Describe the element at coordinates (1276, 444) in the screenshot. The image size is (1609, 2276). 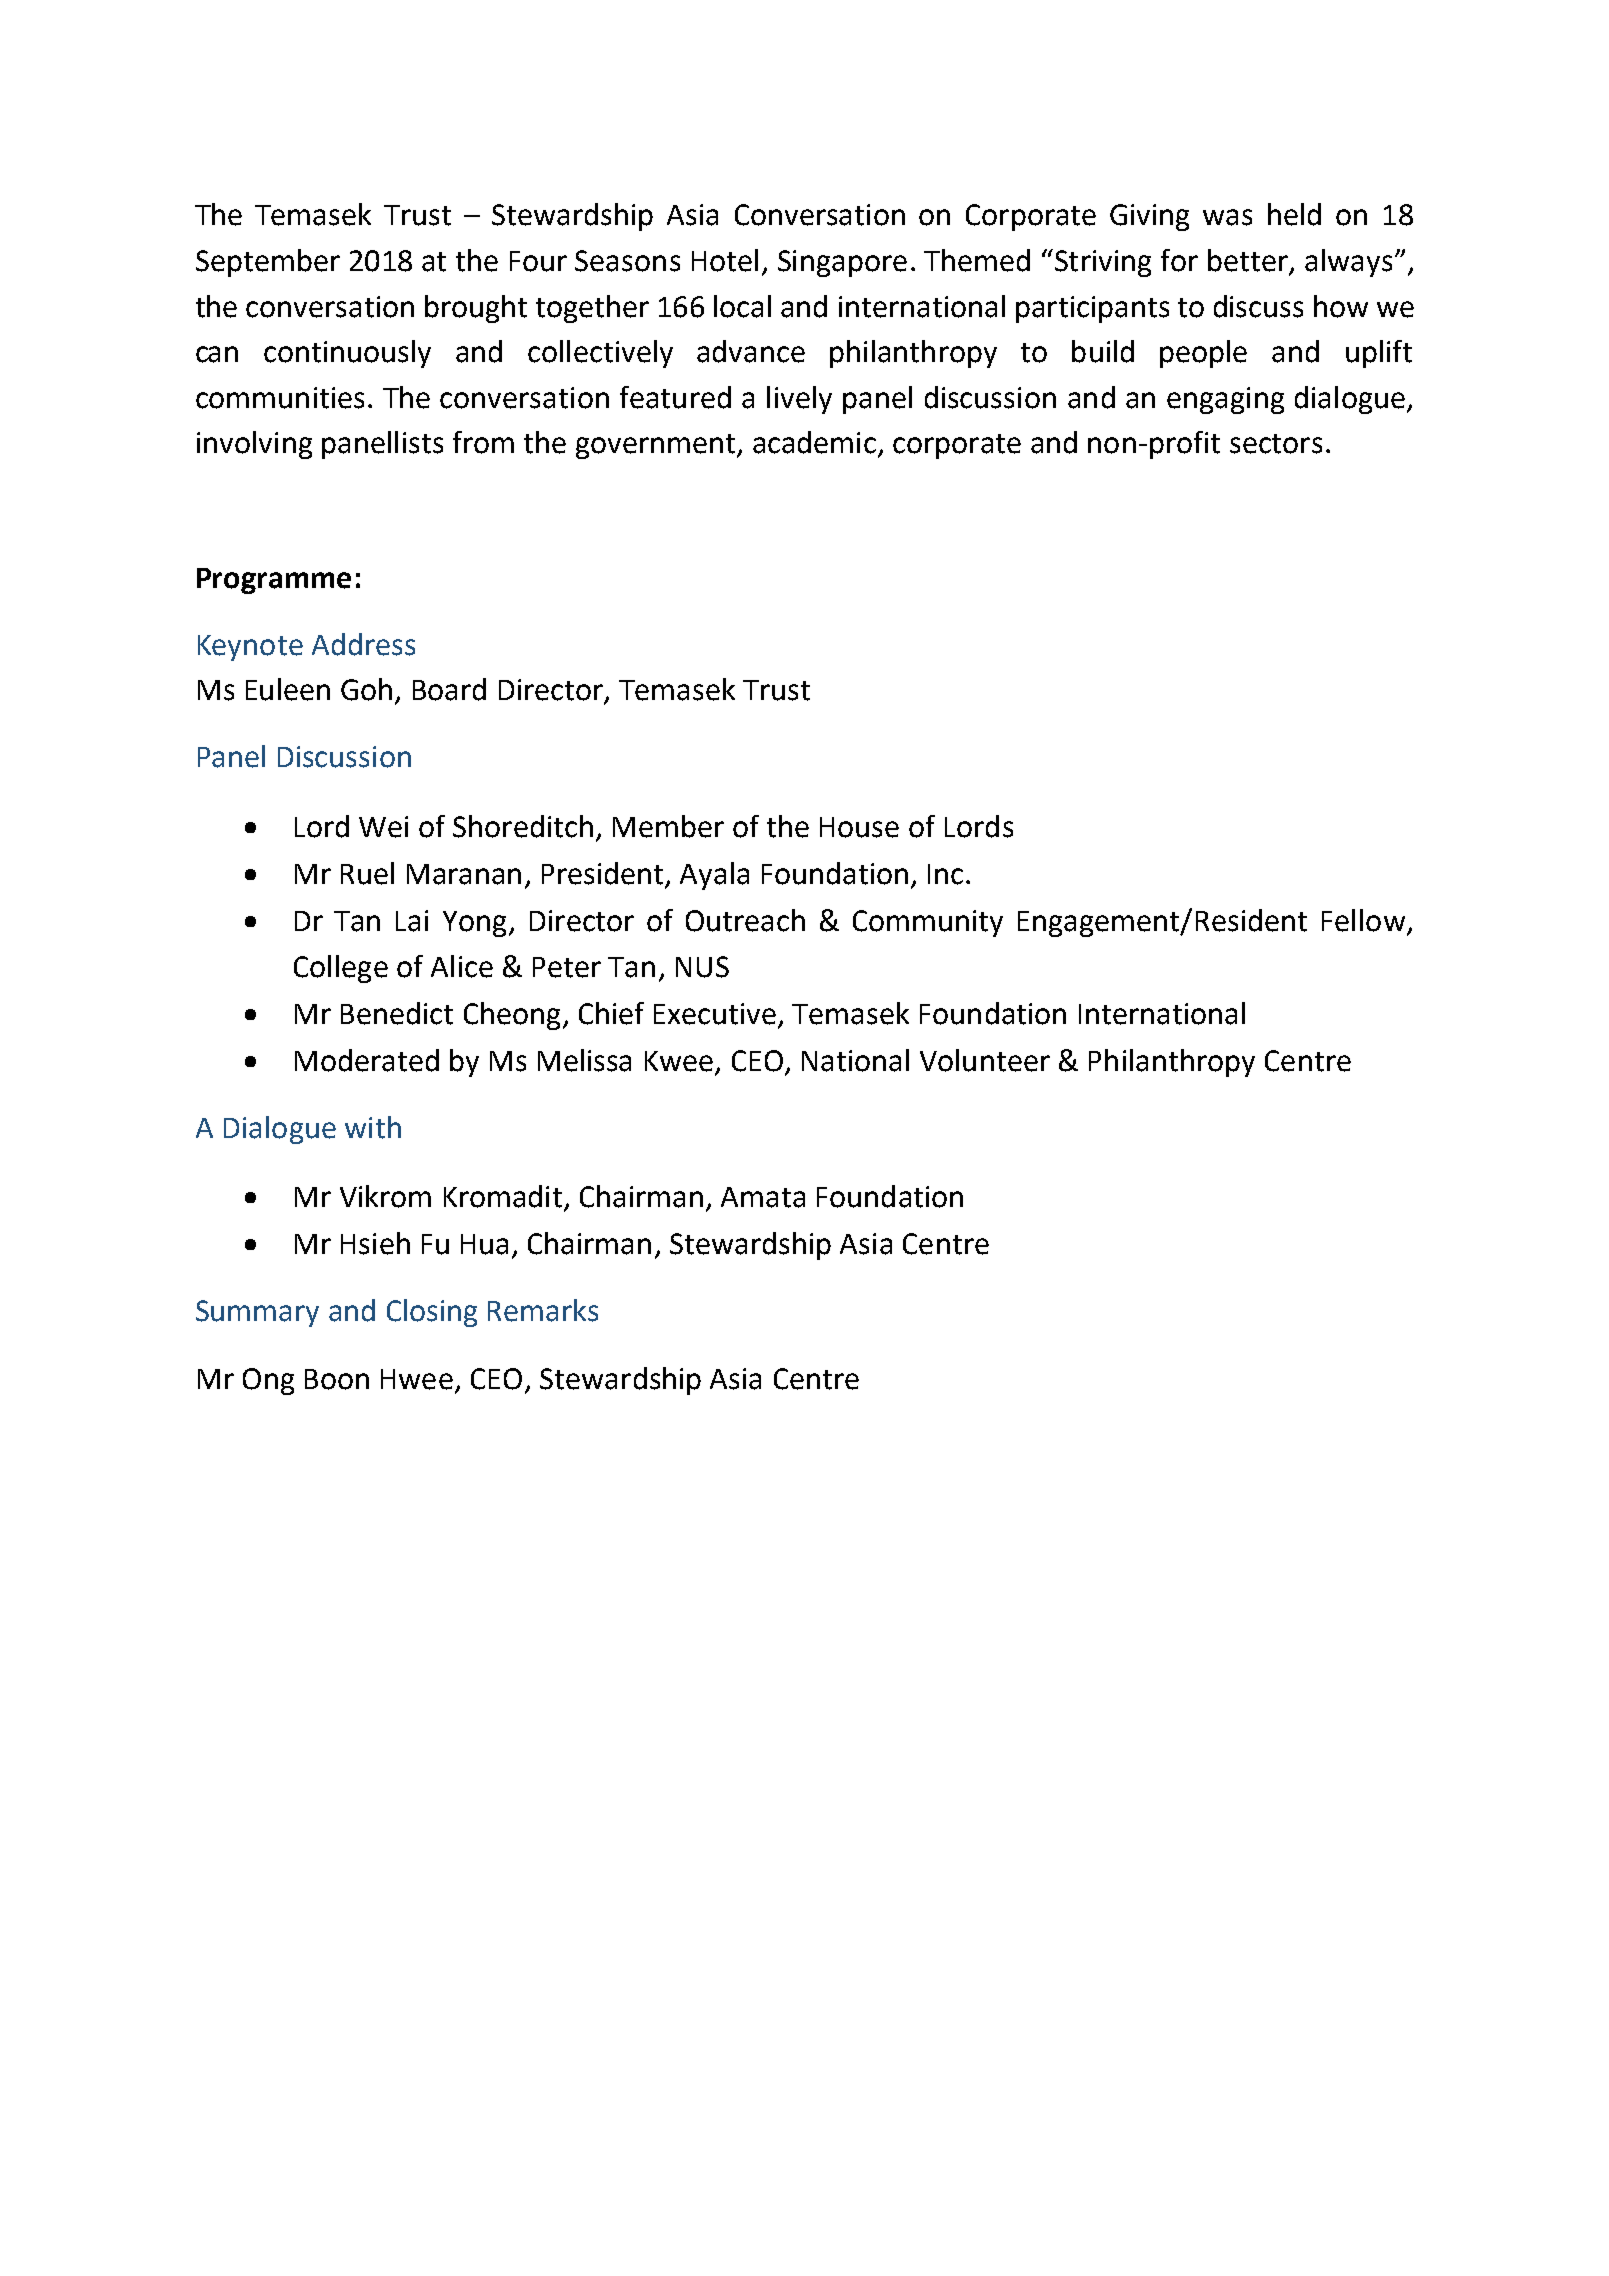
I see `sectors` at that location.
